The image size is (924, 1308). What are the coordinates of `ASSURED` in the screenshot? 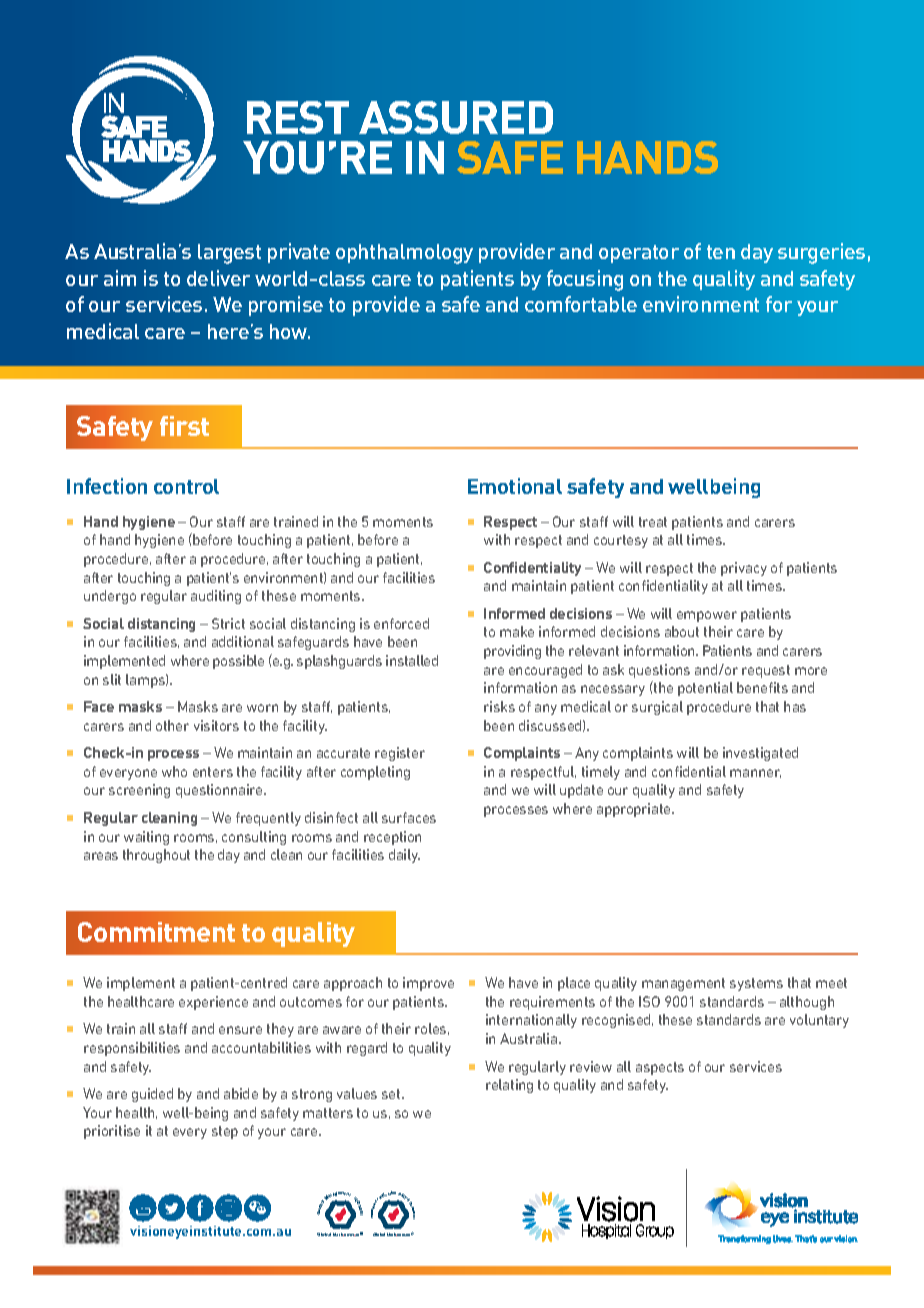 It's located at (456, 117).
